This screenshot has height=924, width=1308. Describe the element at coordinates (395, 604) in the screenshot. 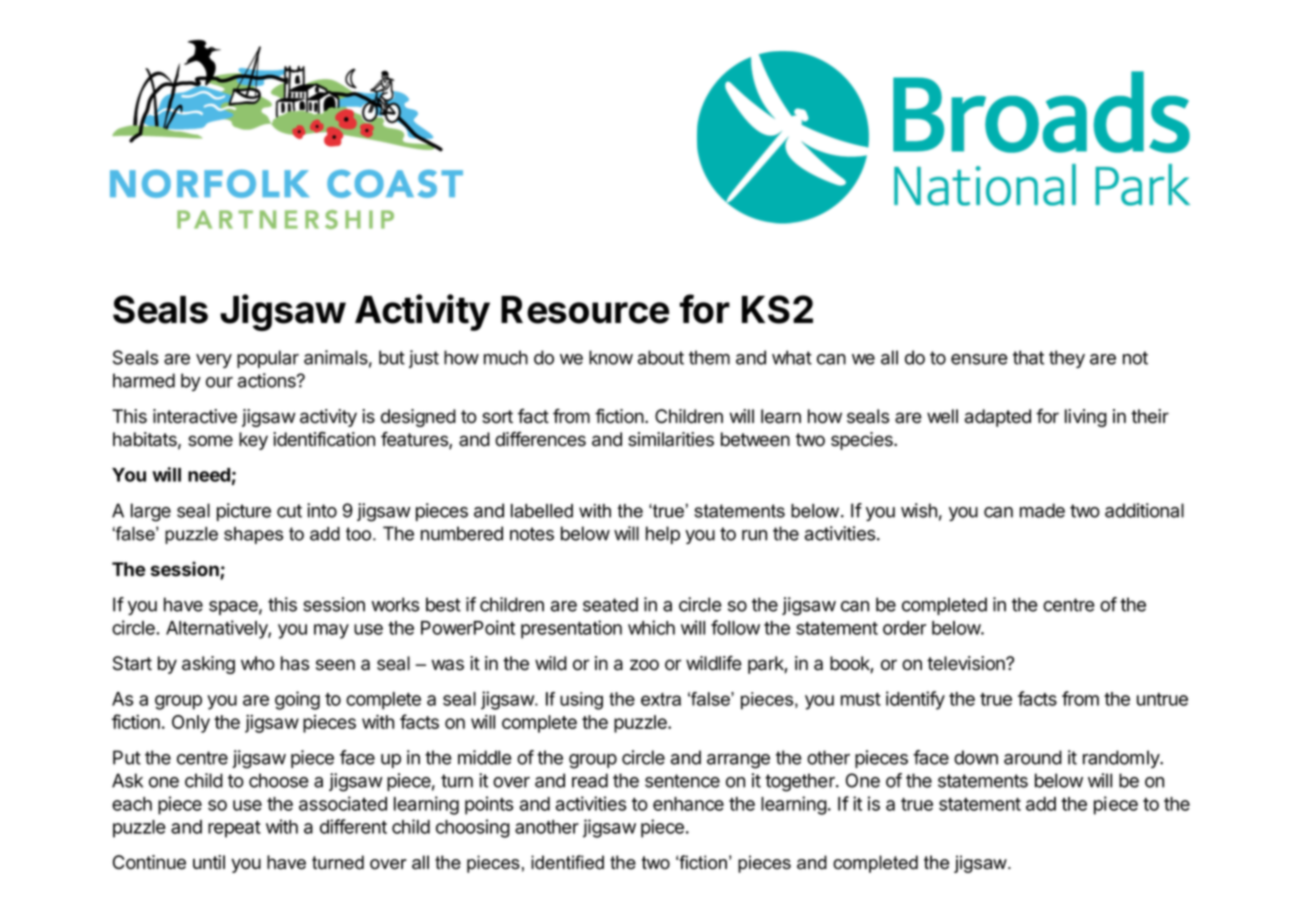

I see `works` at that location.
